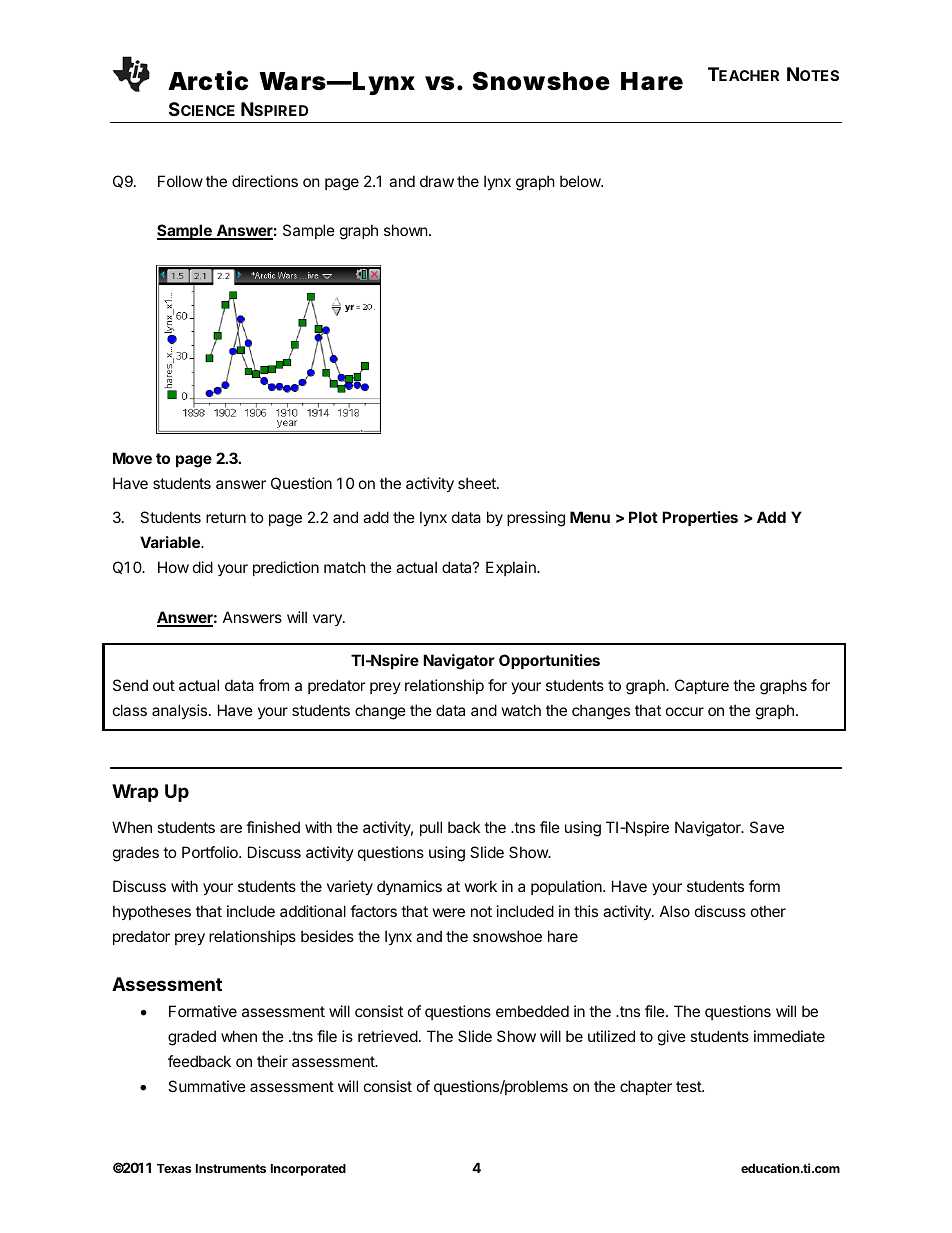 The image size is (952, 1233). I want to click on Capture, so click(702, 686).
